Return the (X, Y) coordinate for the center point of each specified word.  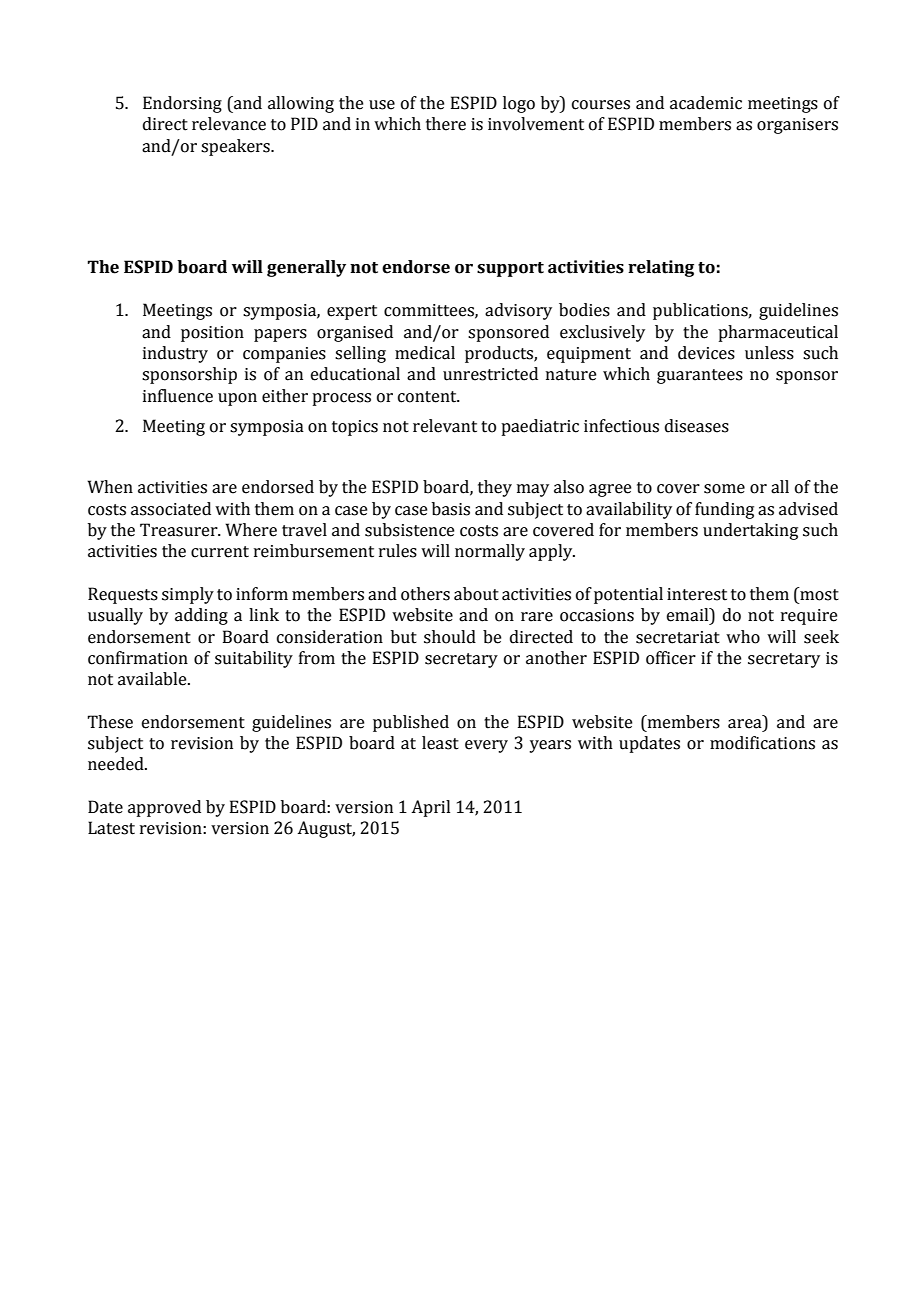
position (212, 334)
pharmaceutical (778, 333)
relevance (229, 124)
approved (164, 808)
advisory (518, 311)
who (743, 637)
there (446, 124)
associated (171, 509)
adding (201, 616)
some (724, 489)
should (450, 637)
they (495, 488)
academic (706, 103)
